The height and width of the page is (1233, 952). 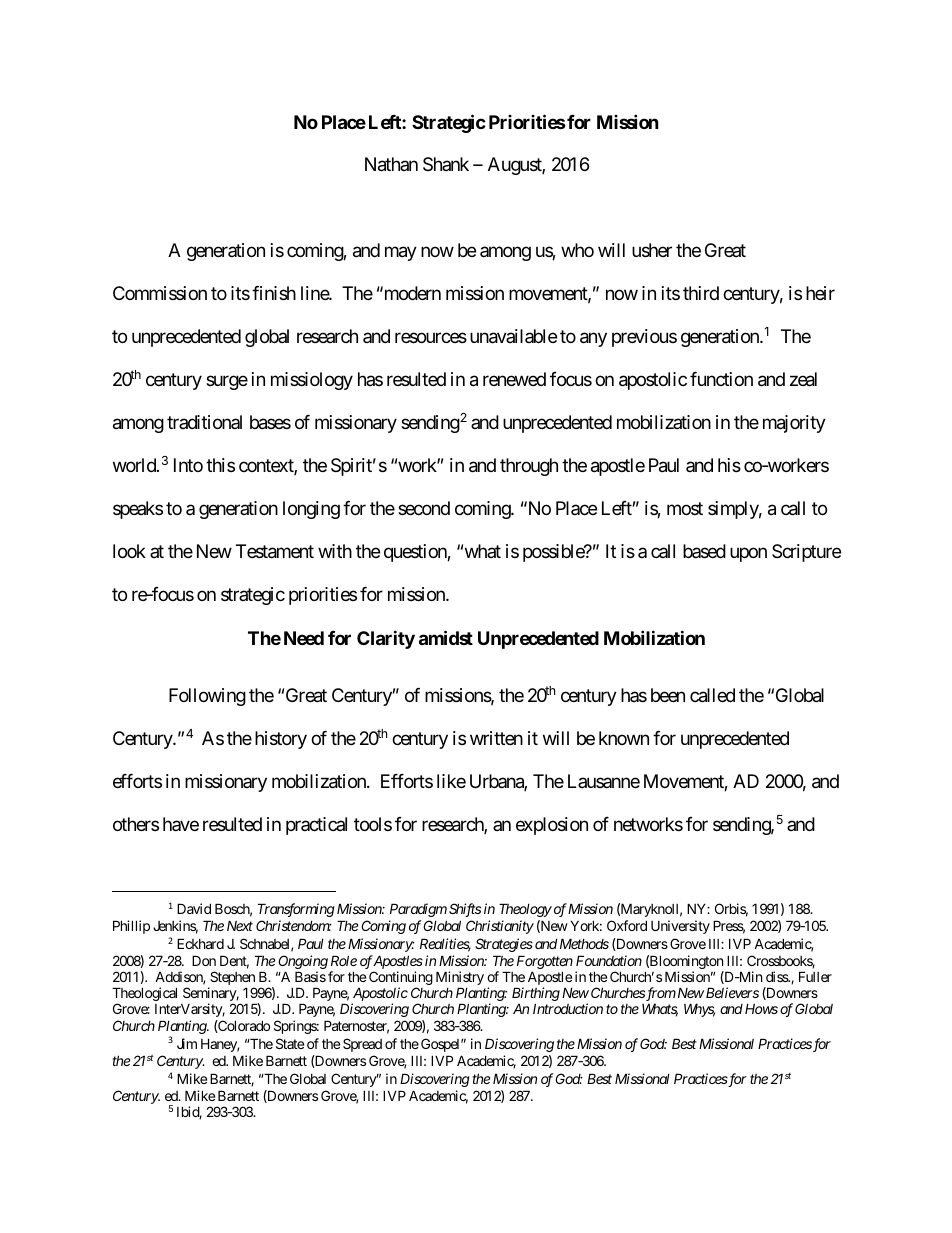 What do you see at coordinates (446, 637) in the page?
I see `amidst` at bounding box center [446, 637].
